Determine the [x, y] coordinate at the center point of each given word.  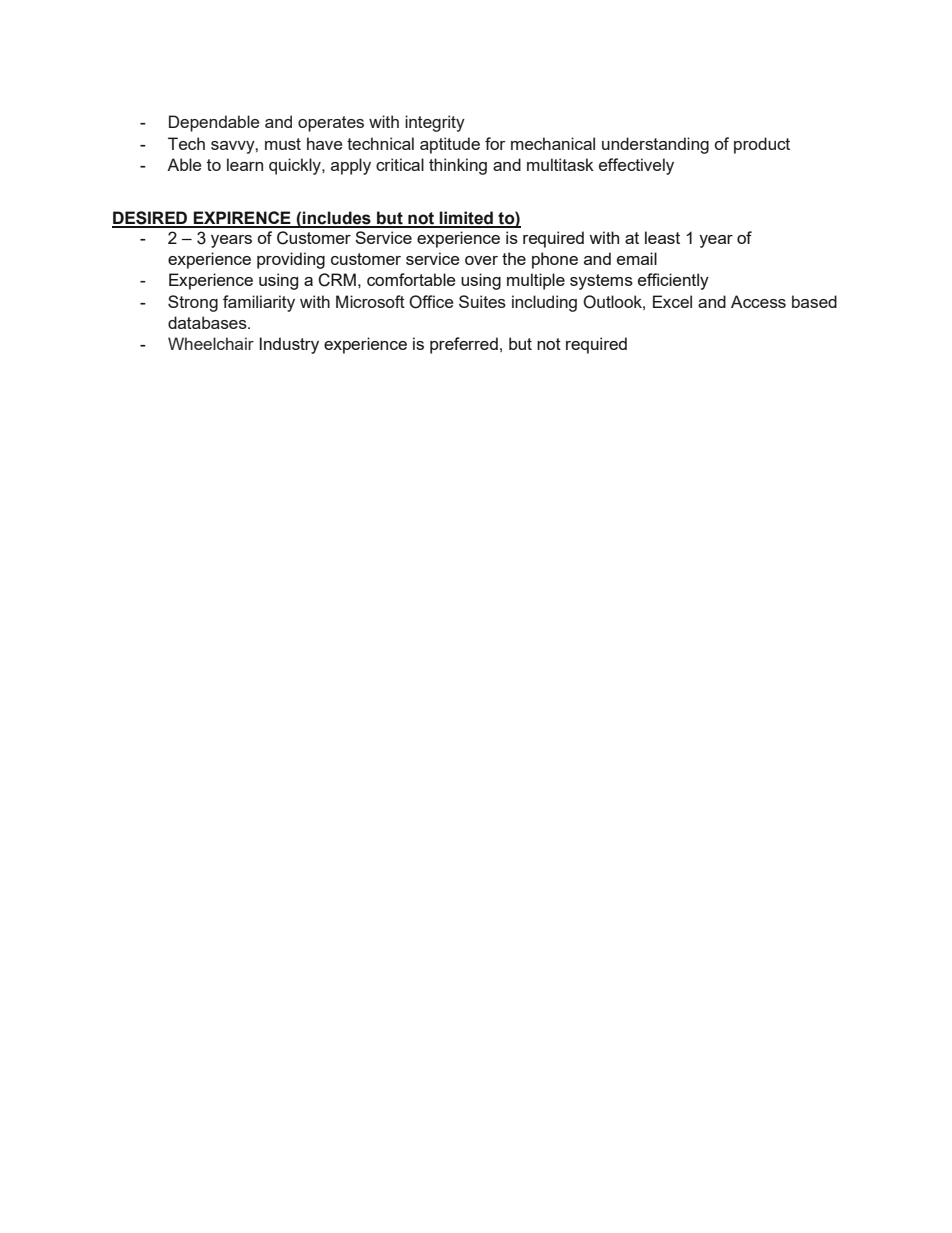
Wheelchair [211, 343]
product [762, 145]
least [662, 237]
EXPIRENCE [242, 219]
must [283, 144]
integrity [435, 123]
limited [466, 219]
